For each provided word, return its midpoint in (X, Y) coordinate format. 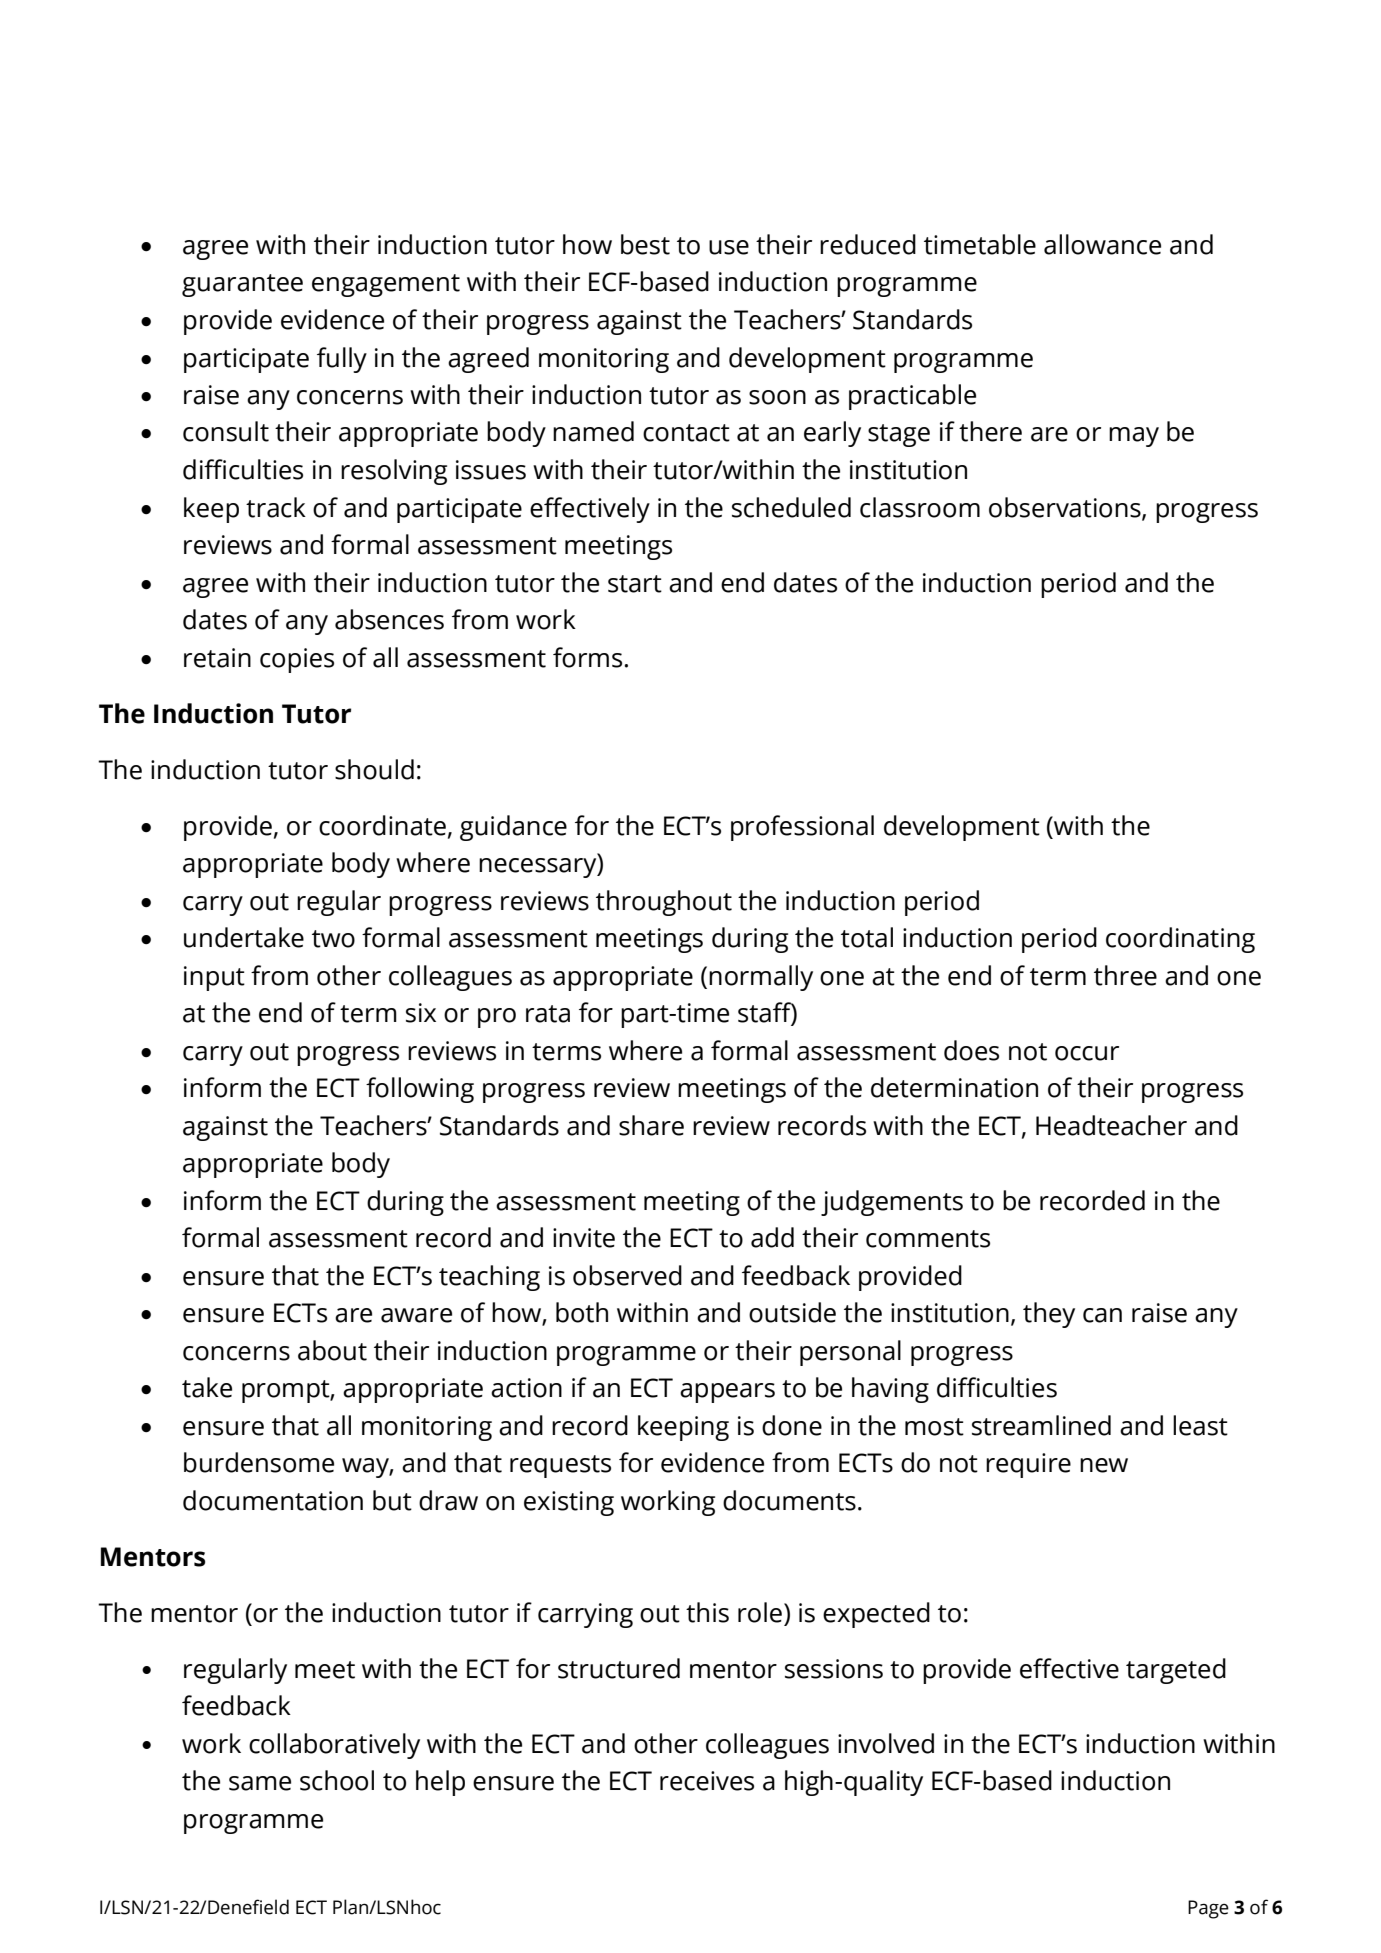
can (1102, 1315)
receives (707, 1781)
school (337, 1780)
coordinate (382, 825)
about (332, 1350)
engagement (386, 285)
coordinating (1180, 940)
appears (727, 1393)
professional (802, 828)
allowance (1102, 244)
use (729, 247)
